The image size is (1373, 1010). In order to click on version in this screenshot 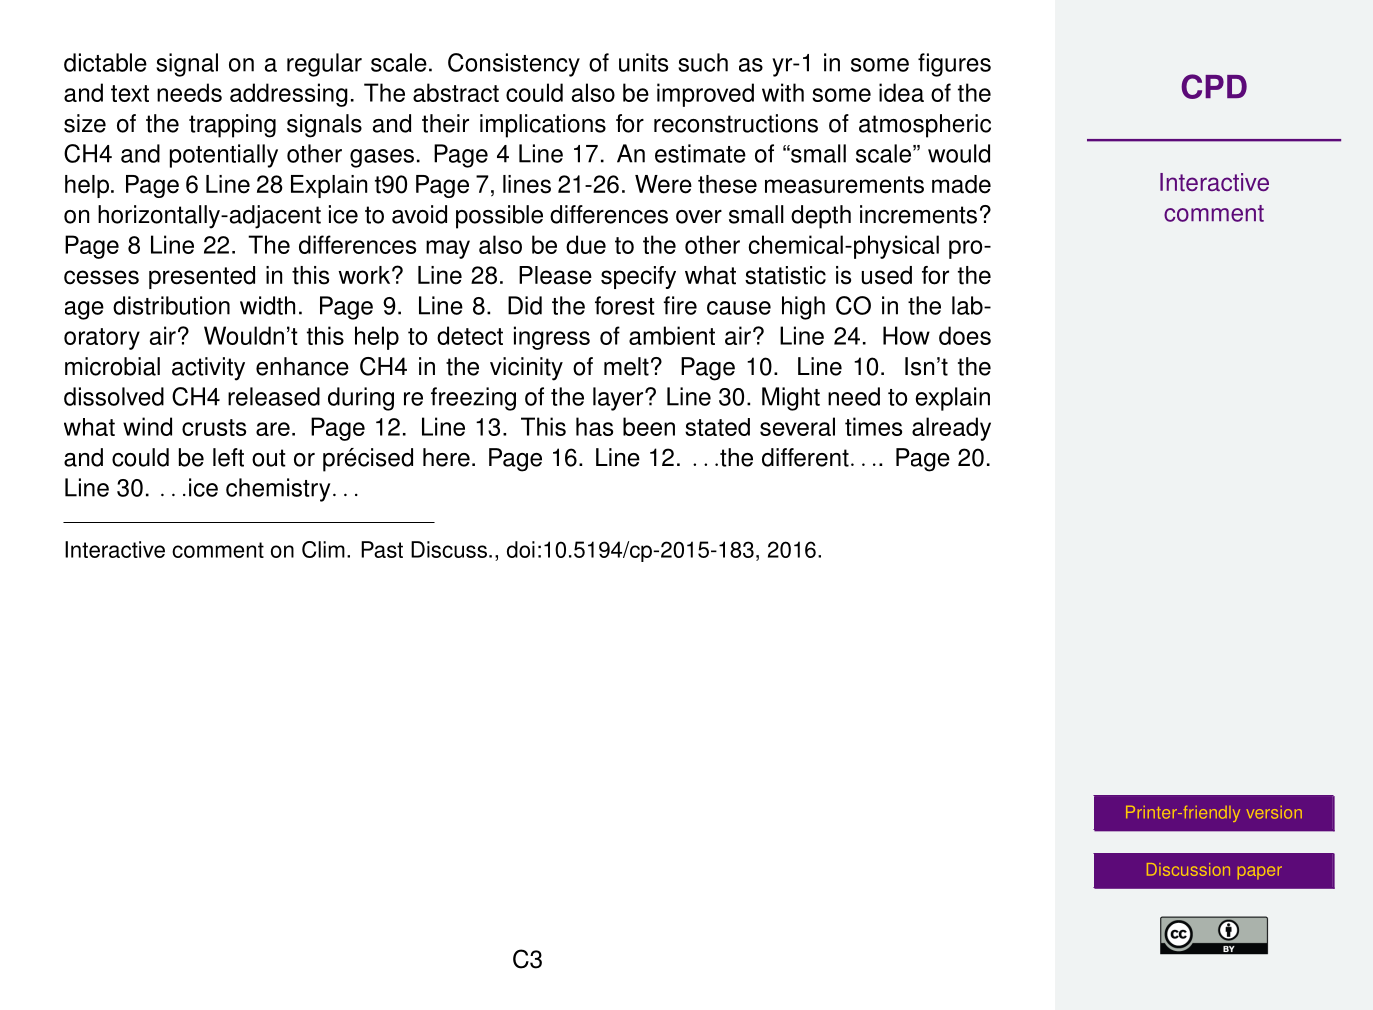, I will do `click(1274, 812)`.
